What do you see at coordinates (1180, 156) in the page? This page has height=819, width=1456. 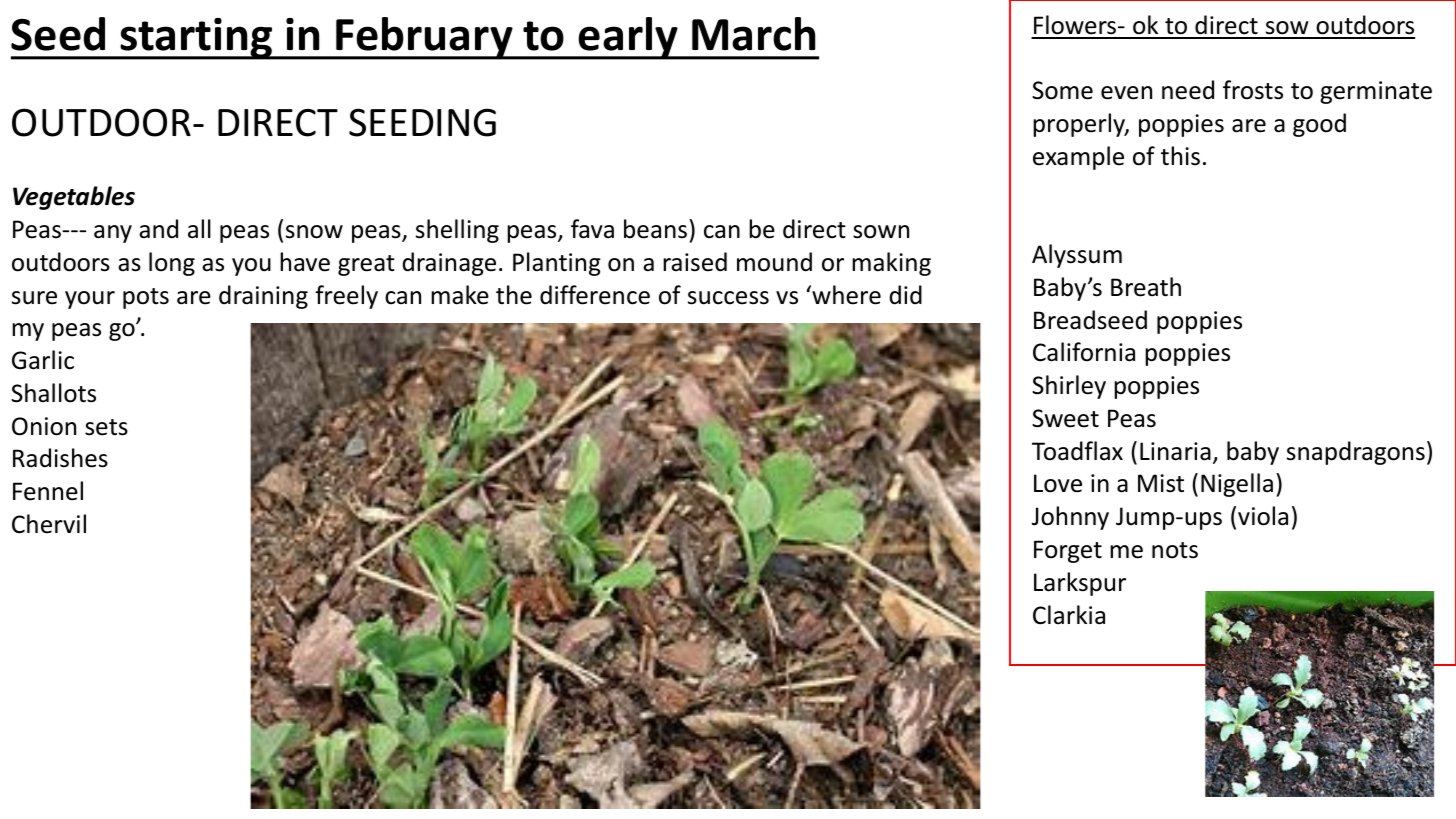 I see `this` at bounding box center [1180, 156].
